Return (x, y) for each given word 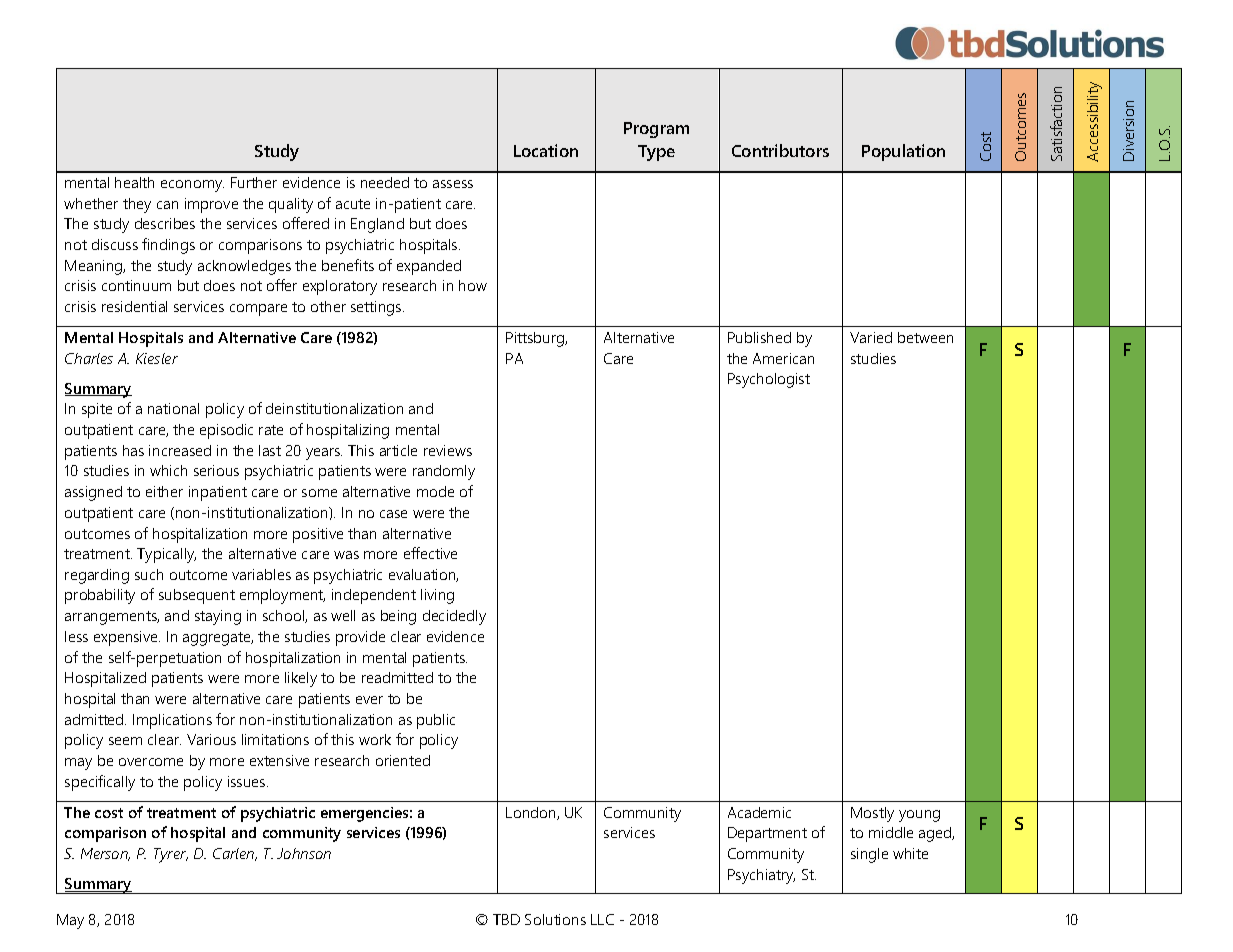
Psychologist (769, 380)
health (134, 182)
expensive (127, 638)
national (173, 408)
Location (546, 150)
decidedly (454, 617)
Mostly (872, 814)
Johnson (304, 853)
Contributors (780, 150)
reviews (448, 450)
